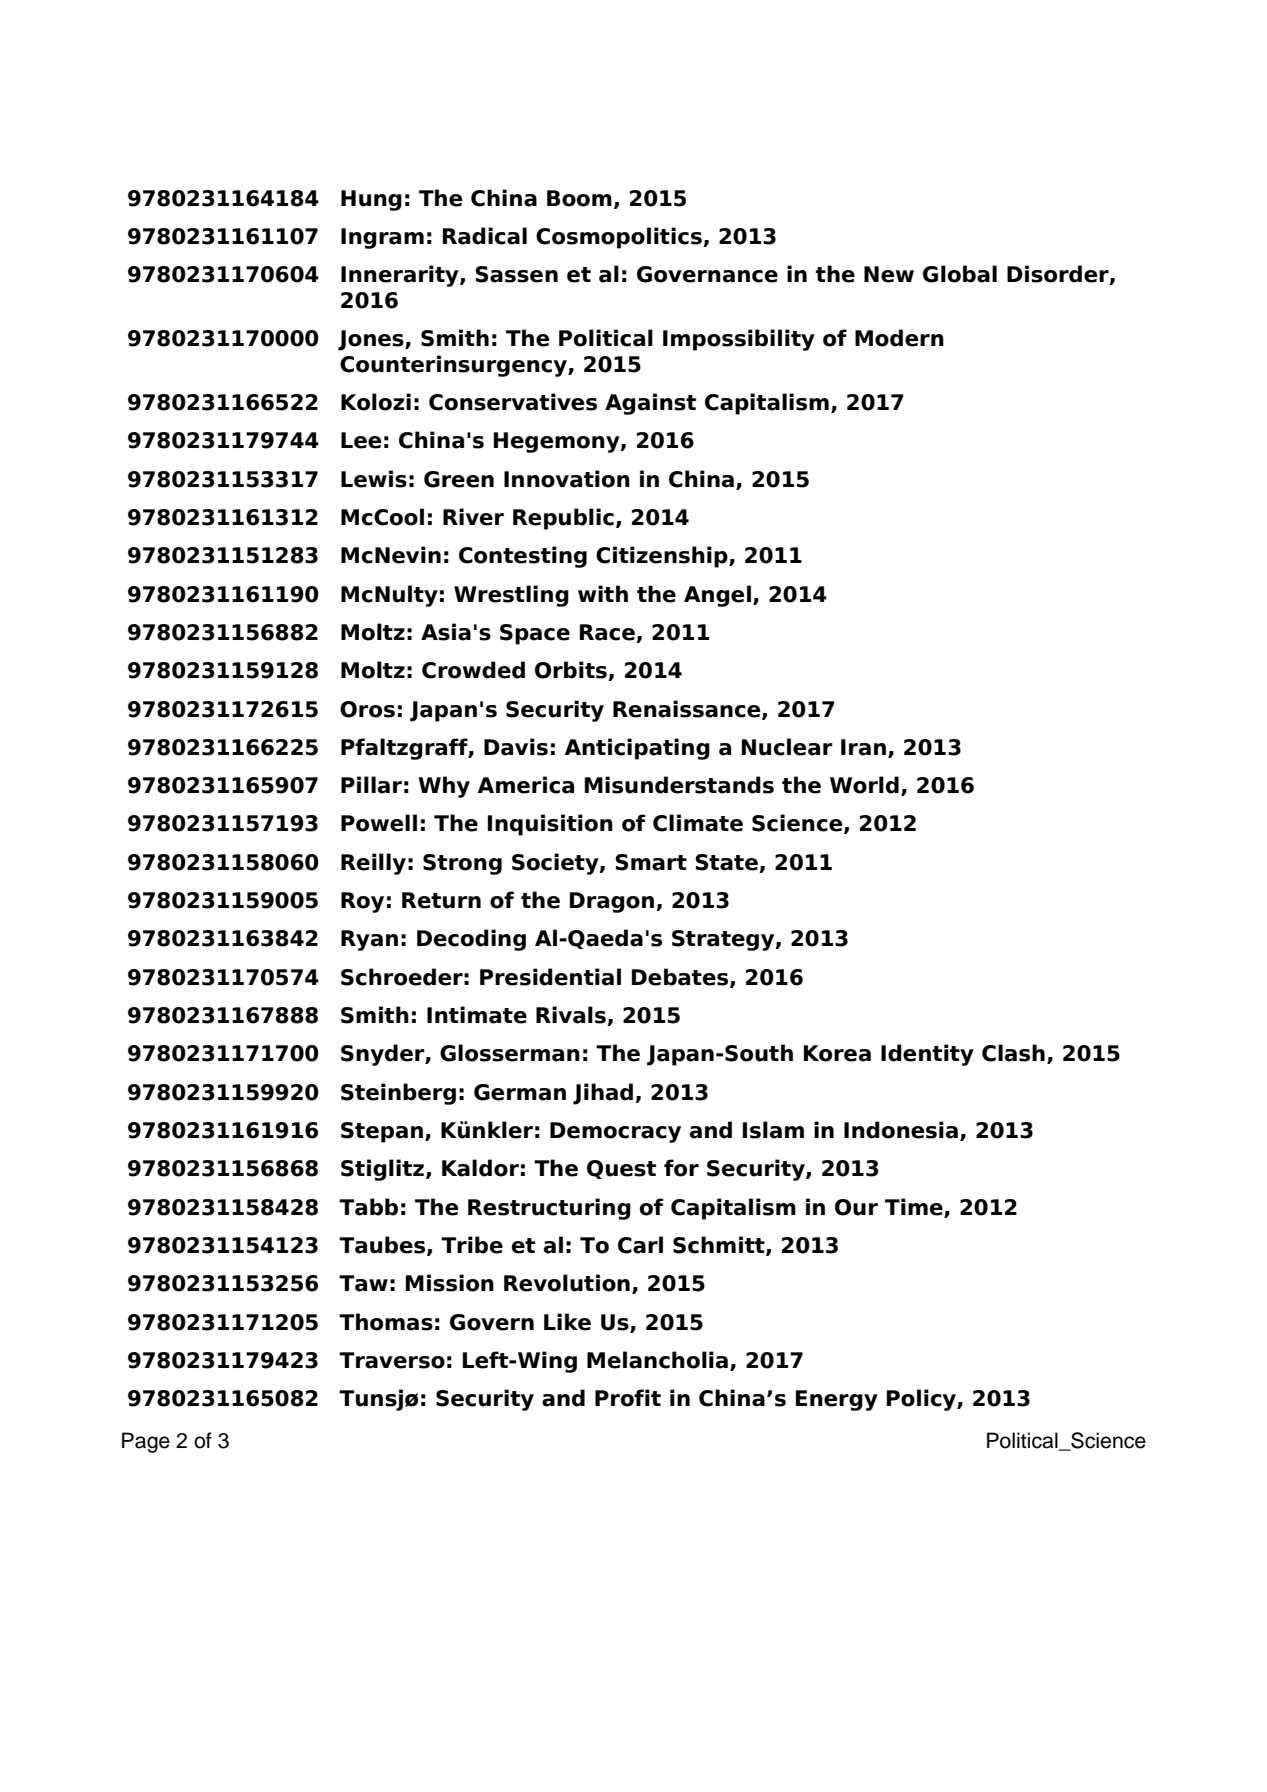 This image has height=1792, width=1267. I want to click on World, so click(864, 785).
